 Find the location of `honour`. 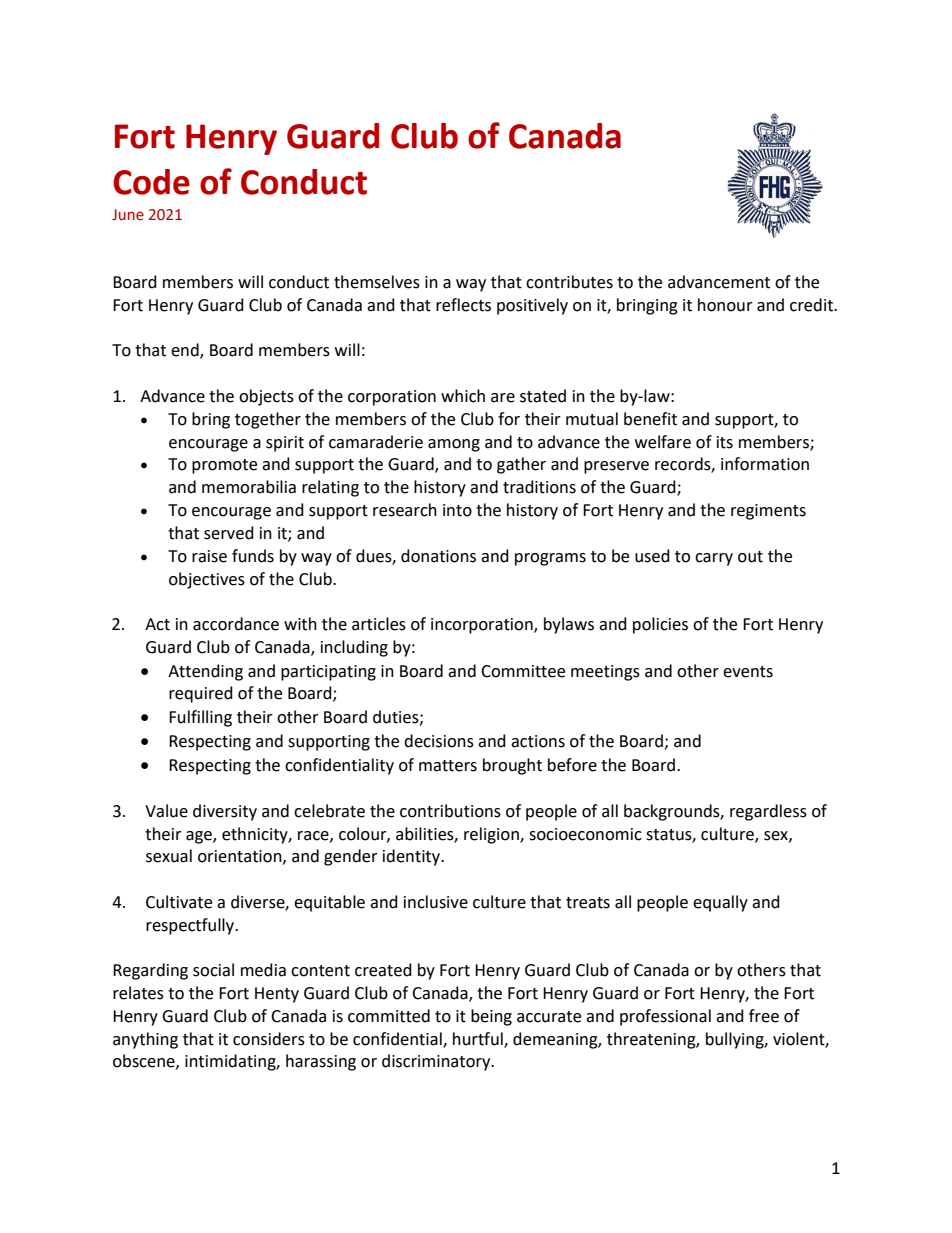

honour is located at coordinates (725, 305).
